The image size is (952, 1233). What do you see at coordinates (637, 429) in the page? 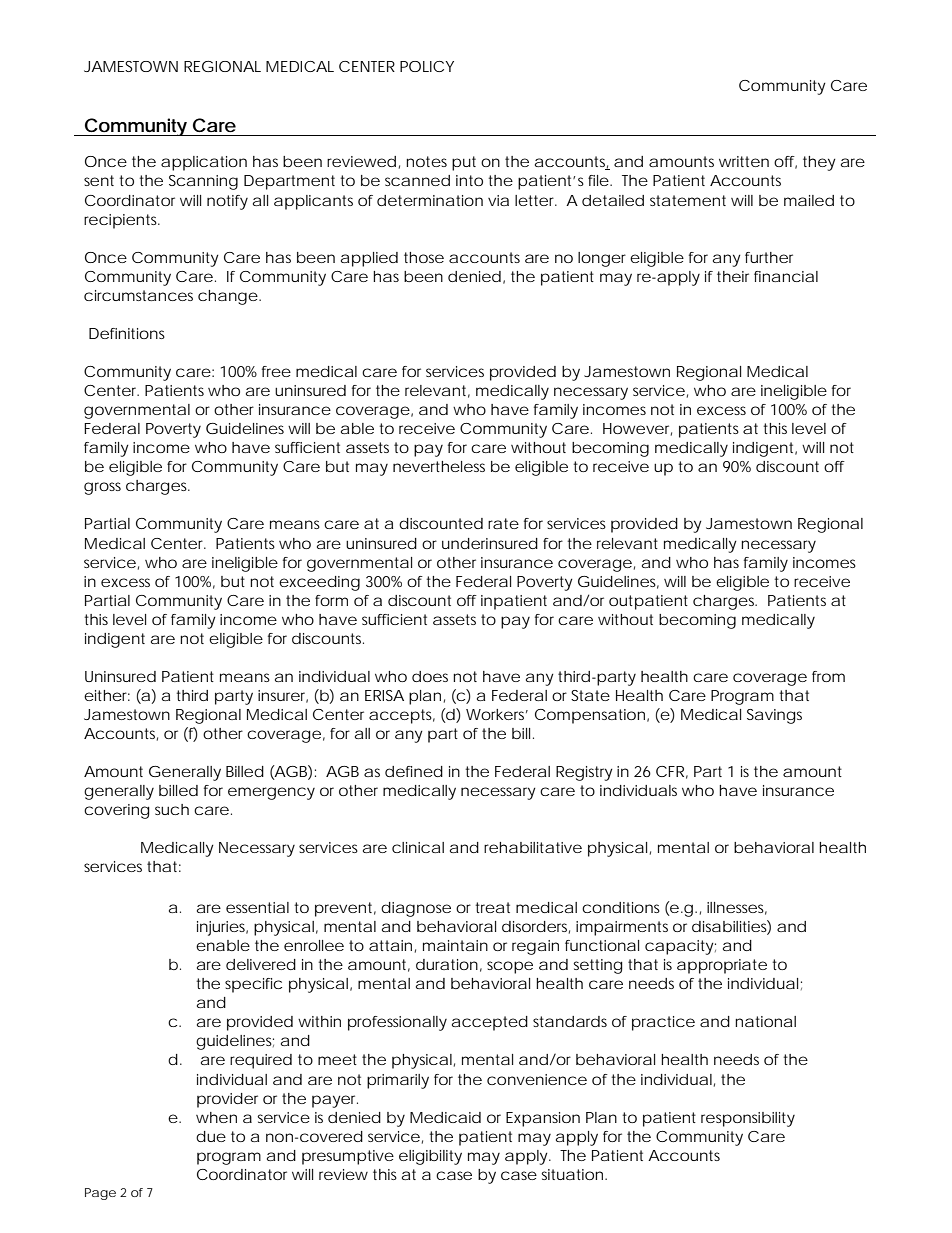
I see `However` at bounding box center [637, 429].
